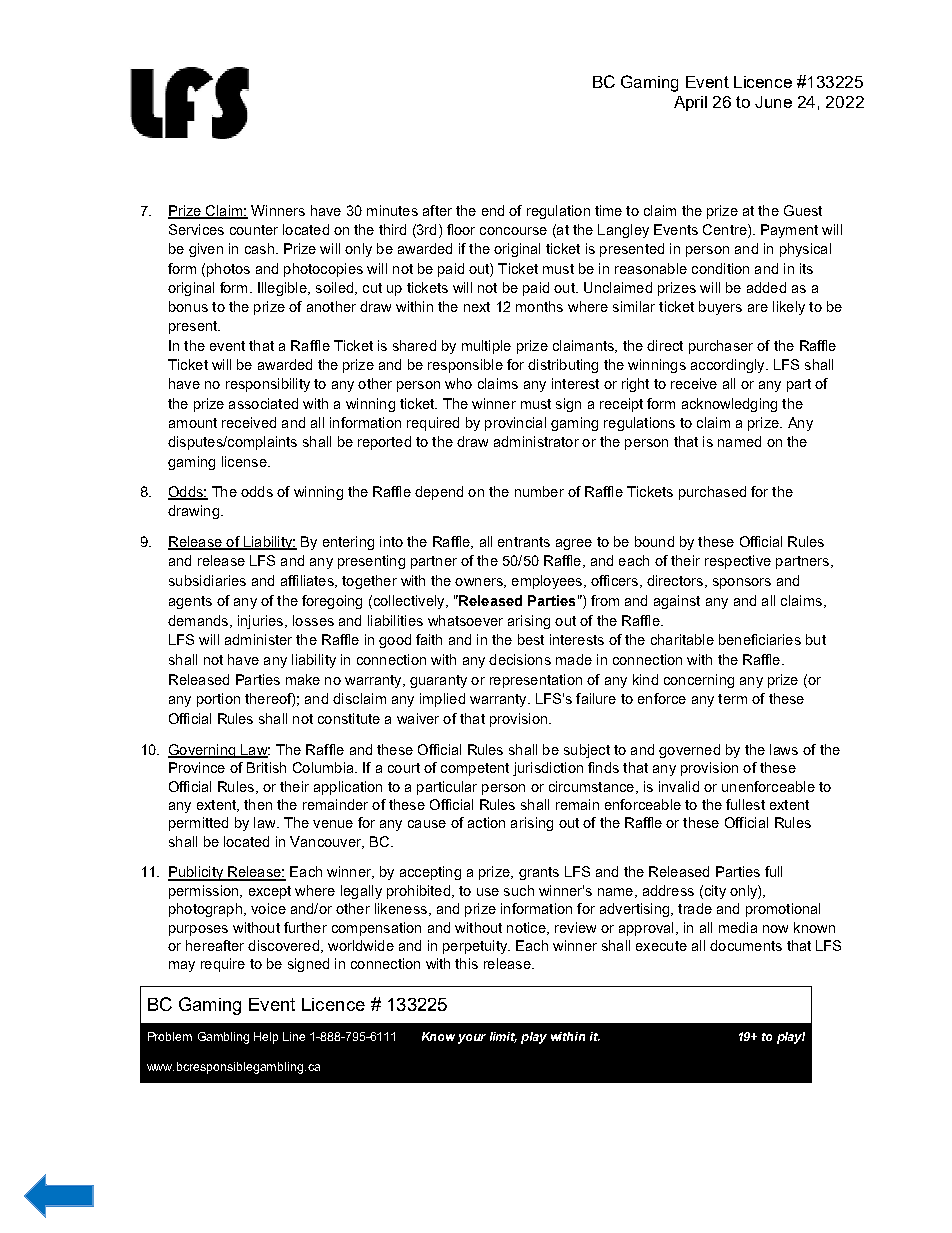  I want to click on floor, so click(461, 229).
